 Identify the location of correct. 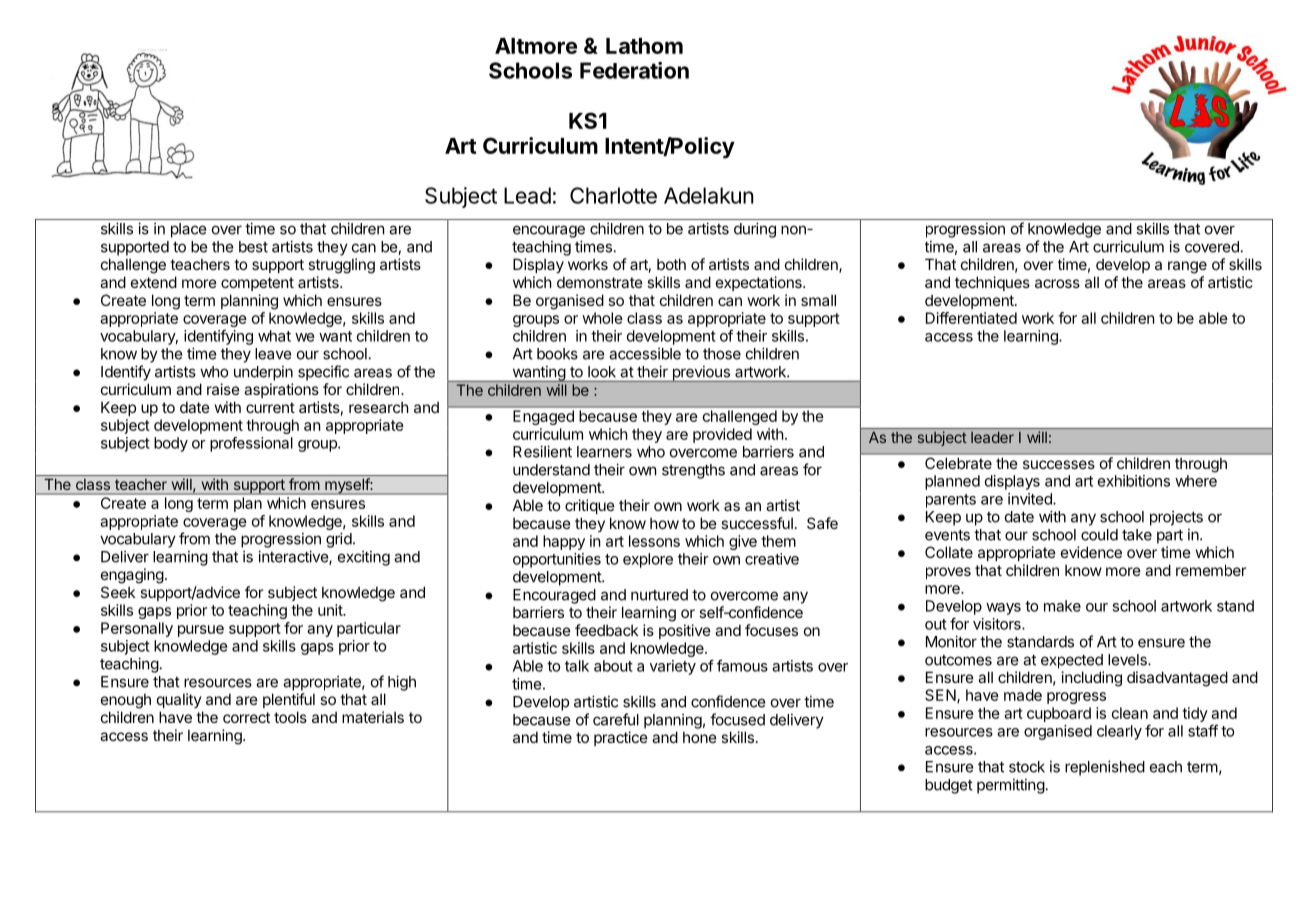
(246, 717).
